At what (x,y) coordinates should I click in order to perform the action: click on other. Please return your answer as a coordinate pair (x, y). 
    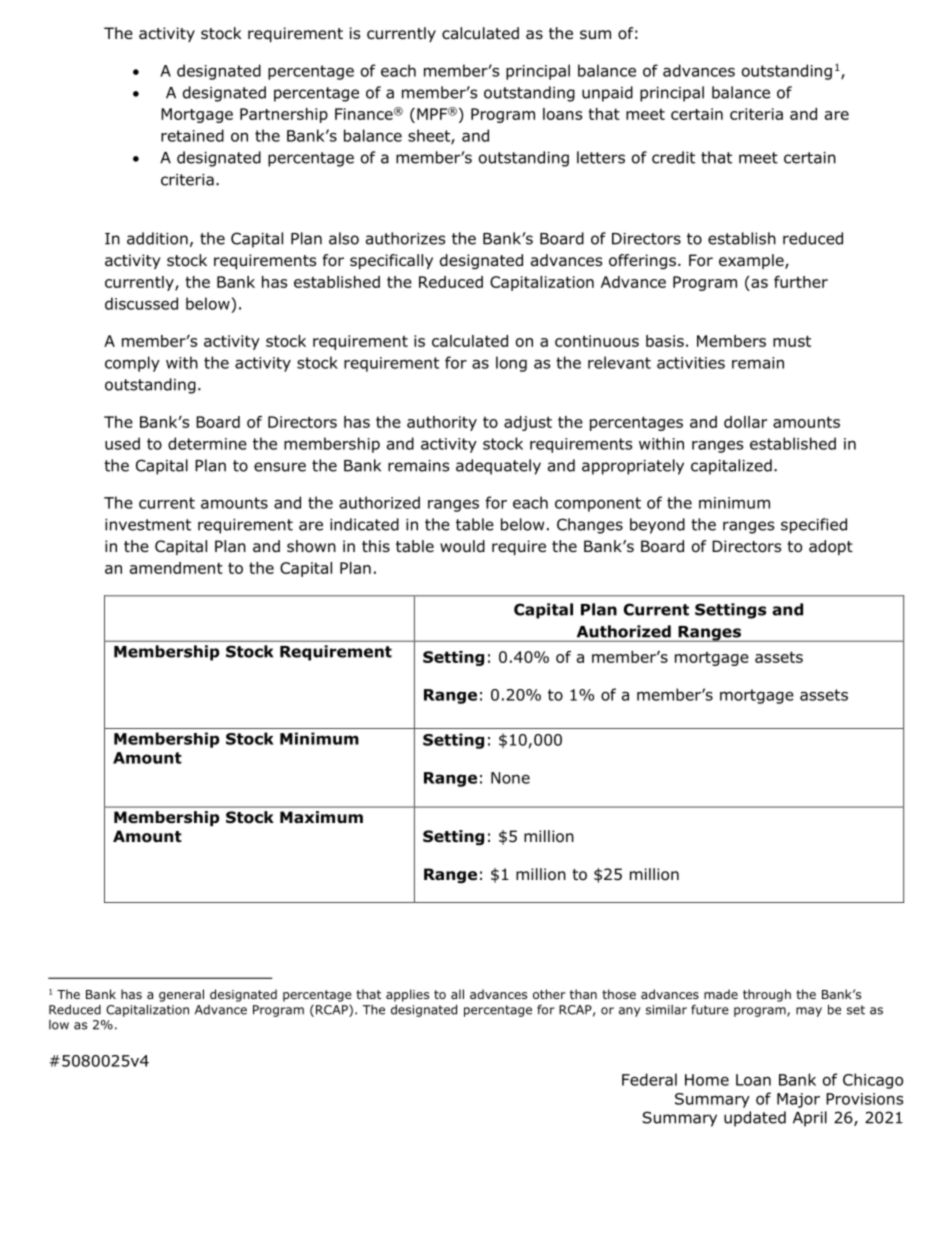
    Looking at the image, I should click on (549, 994).
